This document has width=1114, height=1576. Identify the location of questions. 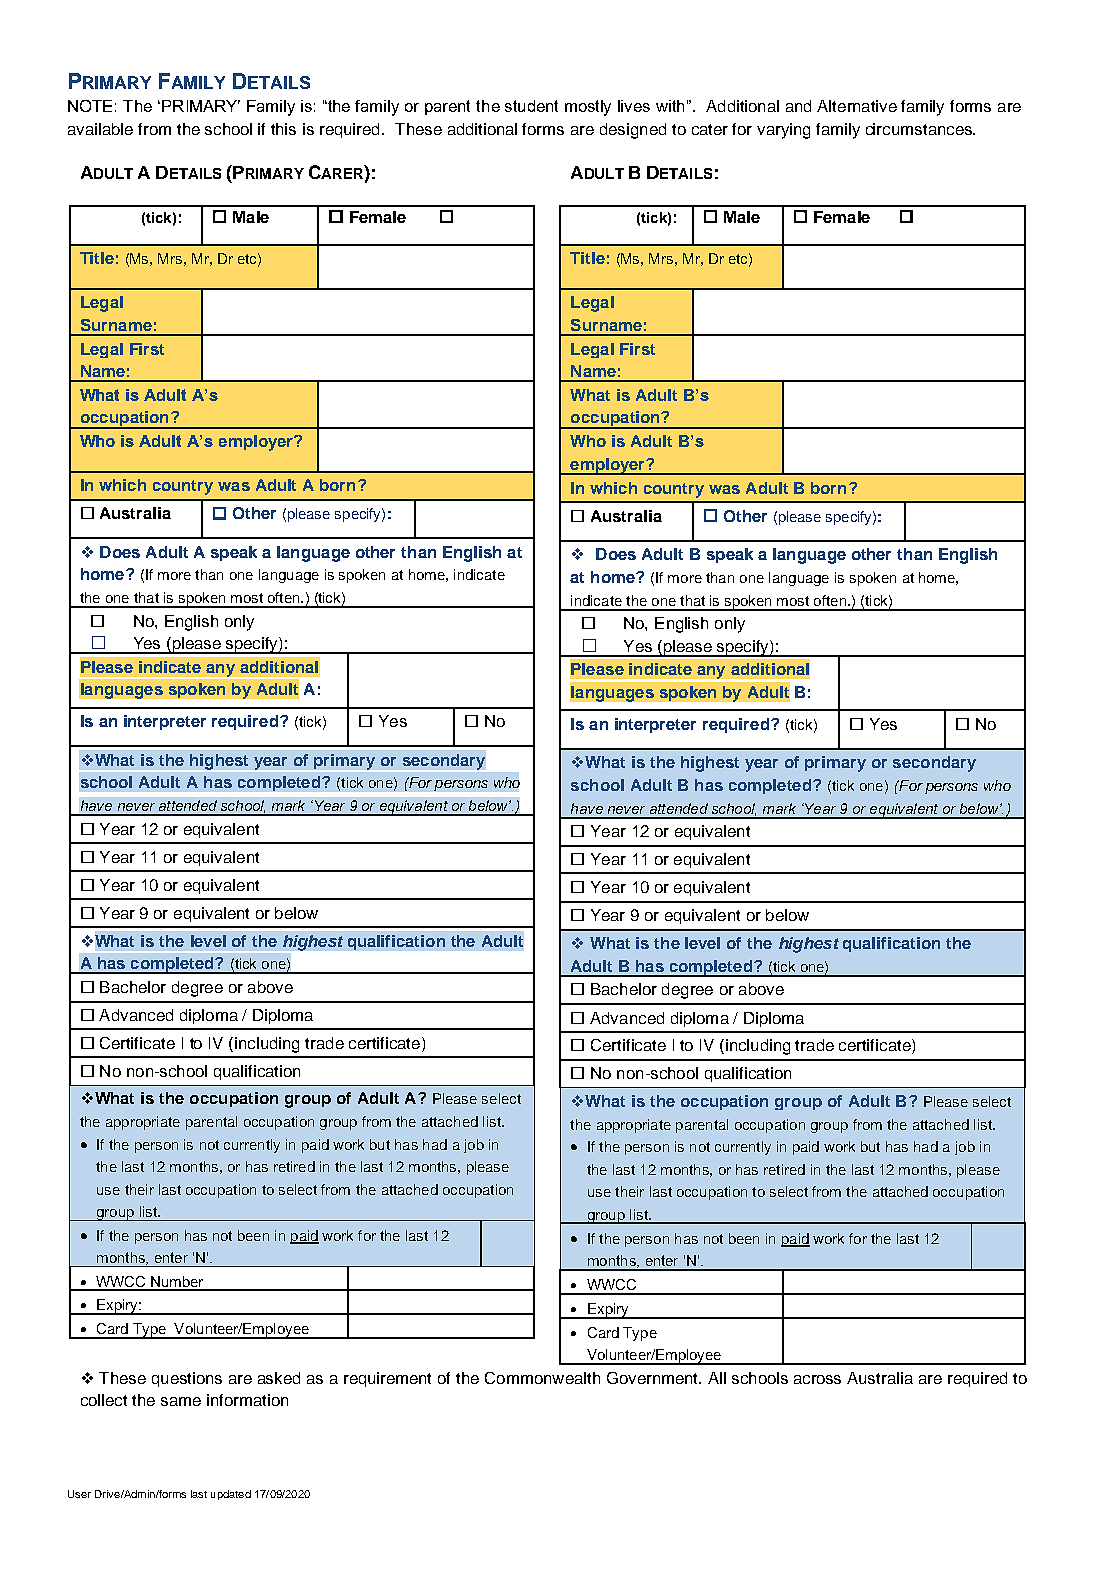
(187, 1379).
